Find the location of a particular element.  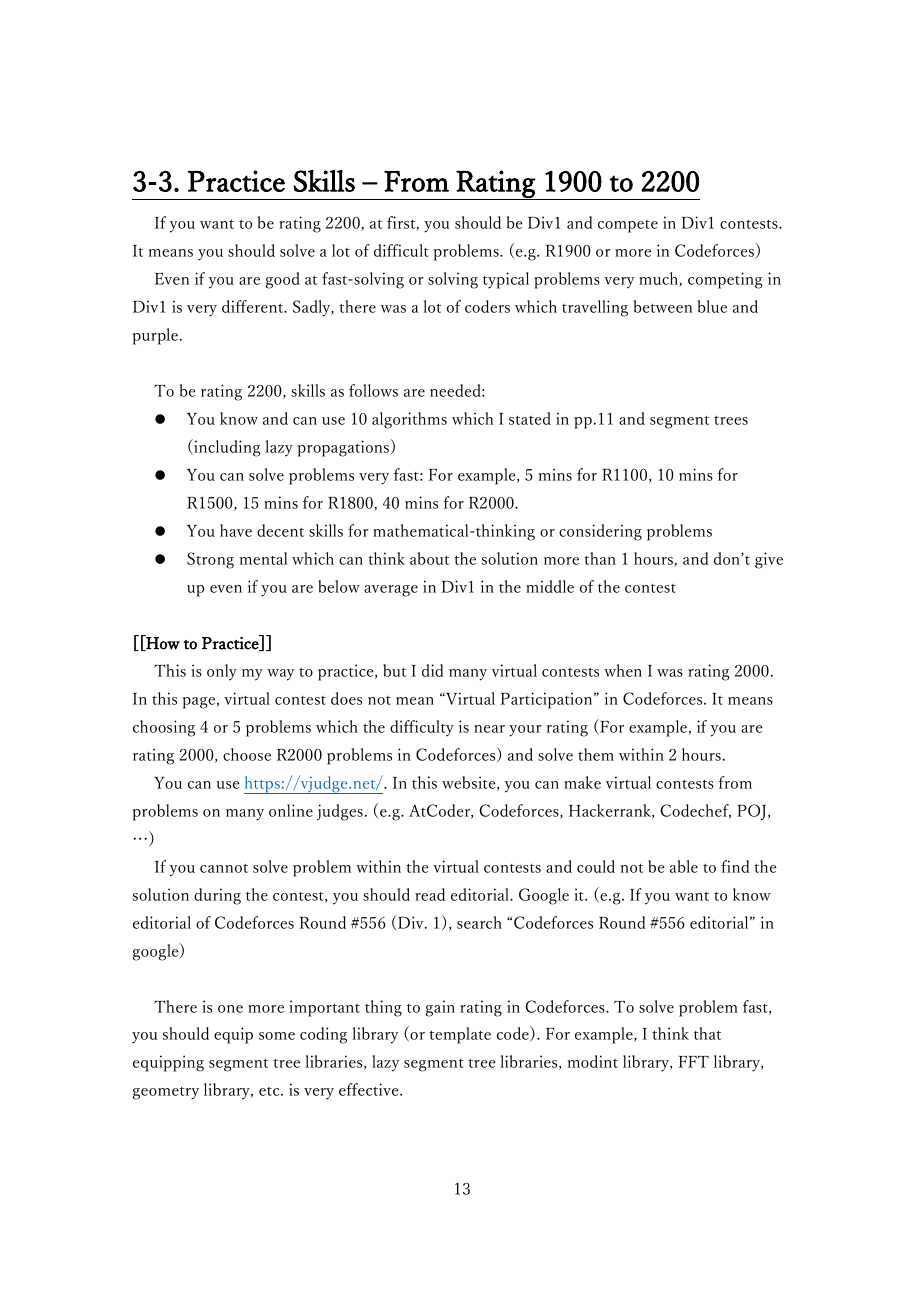

choose is located at coordinates (247, 754).
